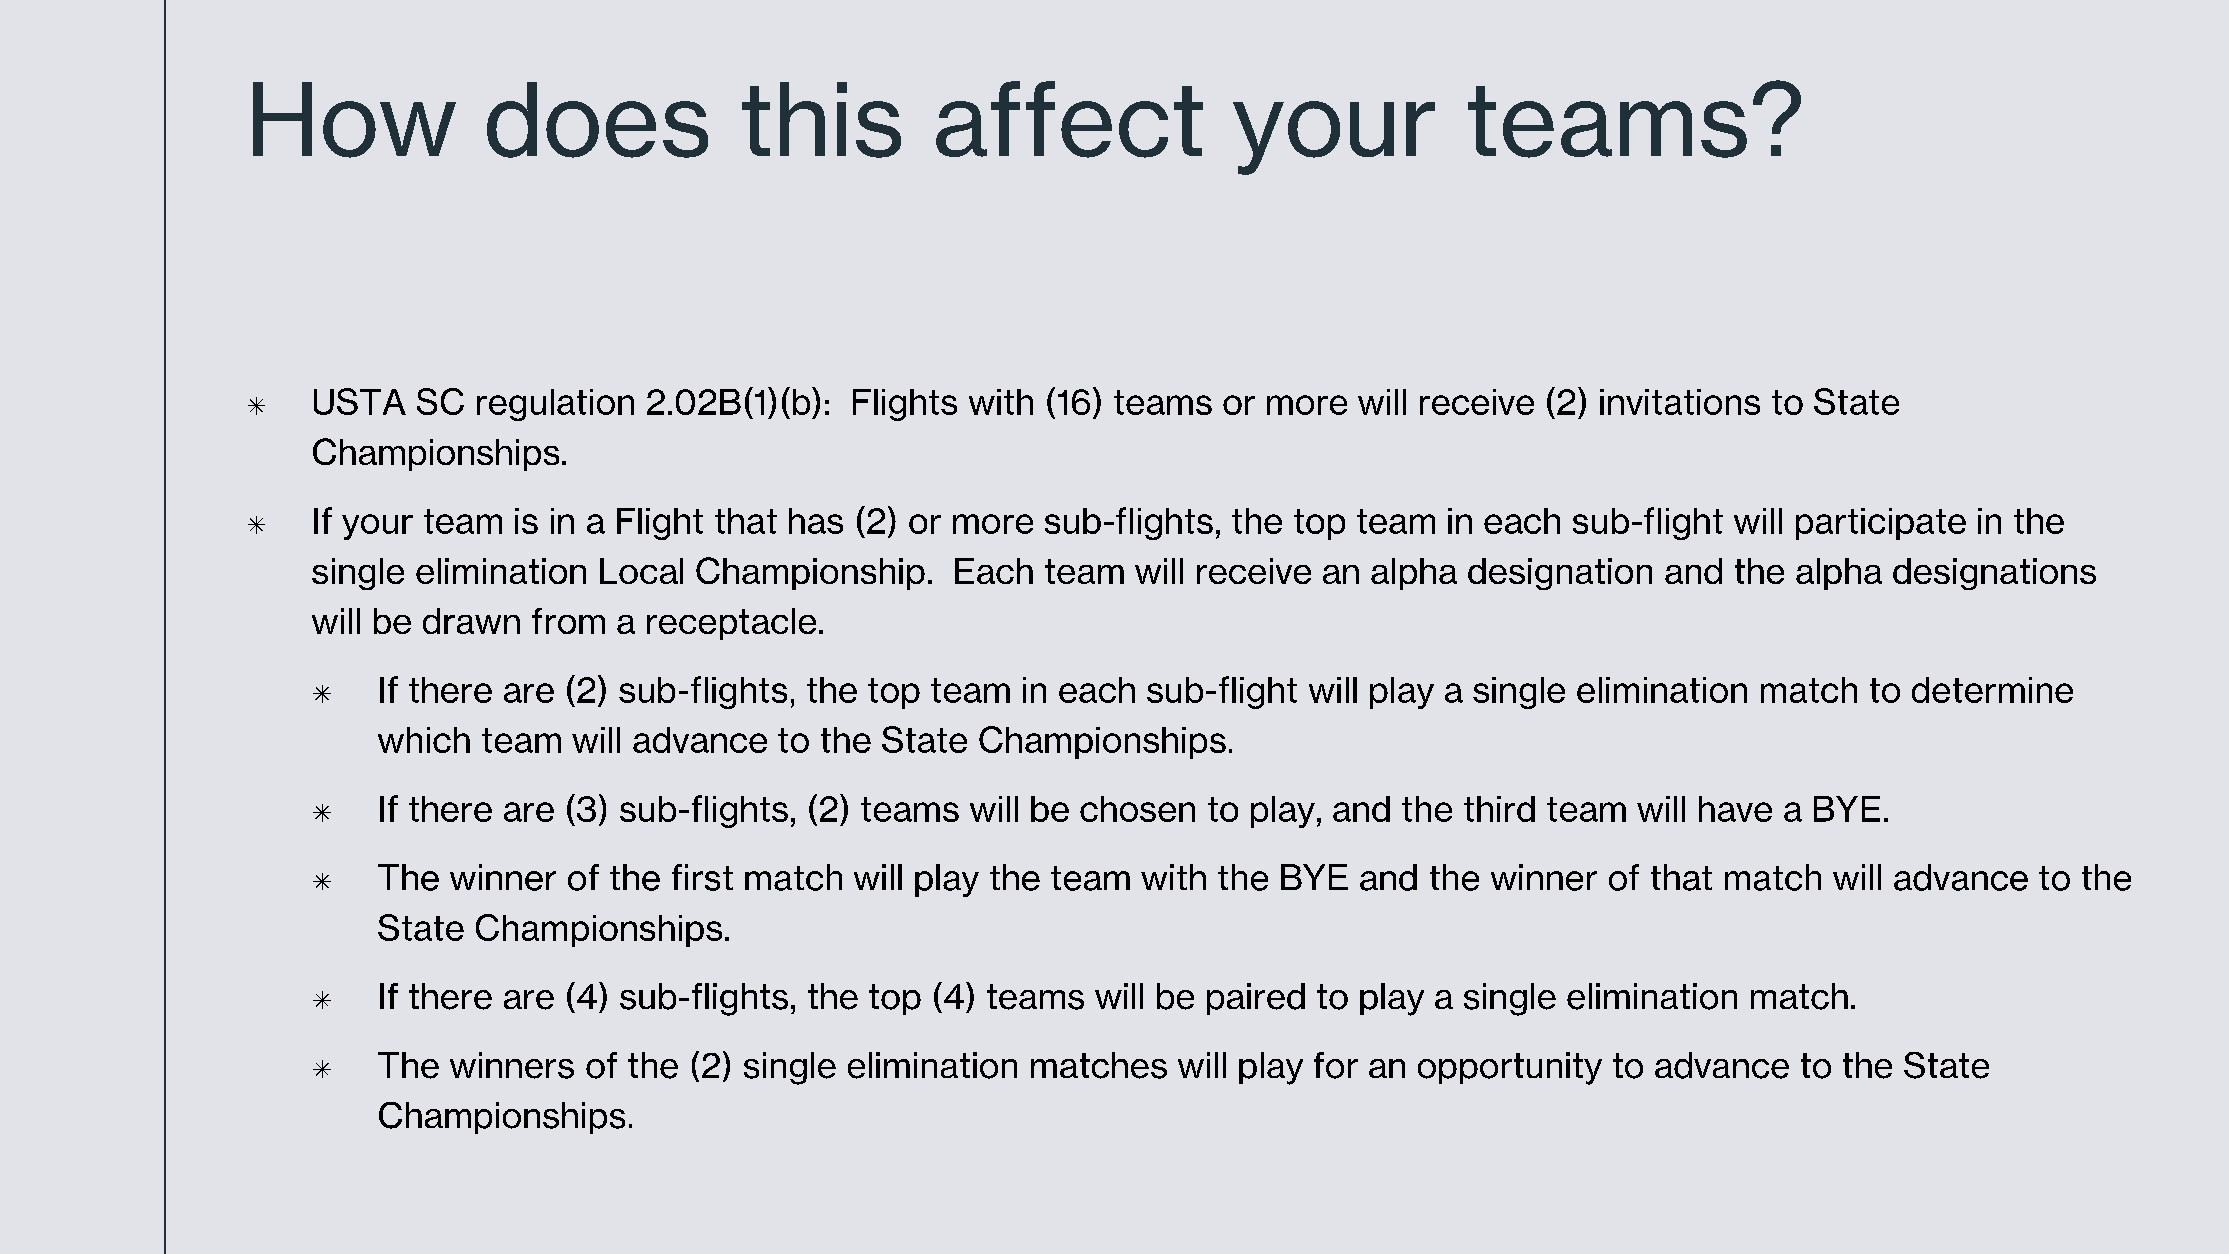 This document has height=1254, width=2229. Describe the element at coordinates (1881, 524) in the document. I see `participate` at that location.
